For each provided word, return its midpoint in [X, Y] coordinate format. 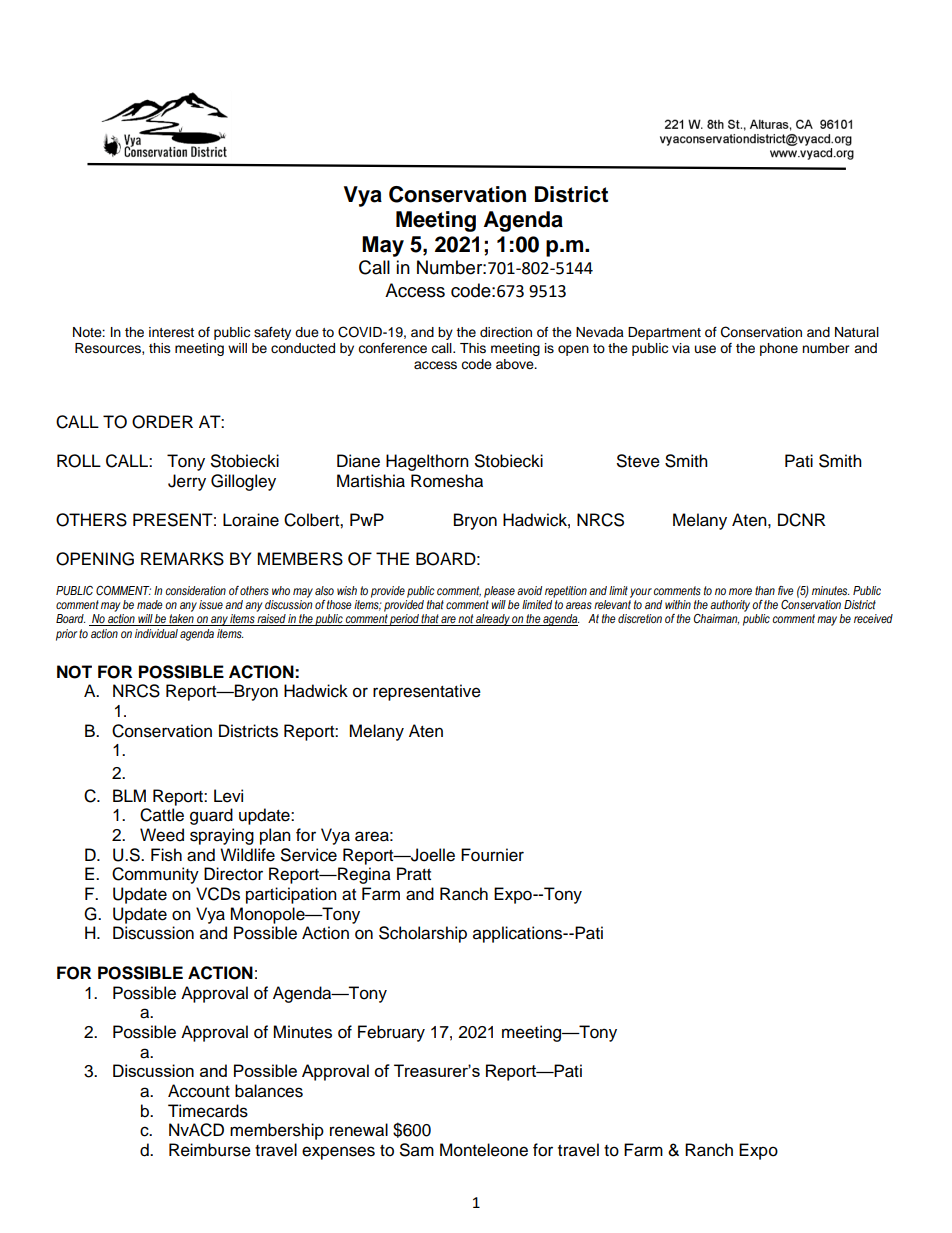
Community [155, 875]
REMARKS [182, 559]
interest [171, 332]
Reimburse [210, 1150]
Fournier [492, 855]
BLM [129, 795]
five [786, 590]
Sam [417, 1150]
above [516, 364]
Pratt [414, 874]
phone [779, 349]
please [499, 592]
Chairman [716, 619]
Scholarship [423, 934]
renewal [359, 1130]
